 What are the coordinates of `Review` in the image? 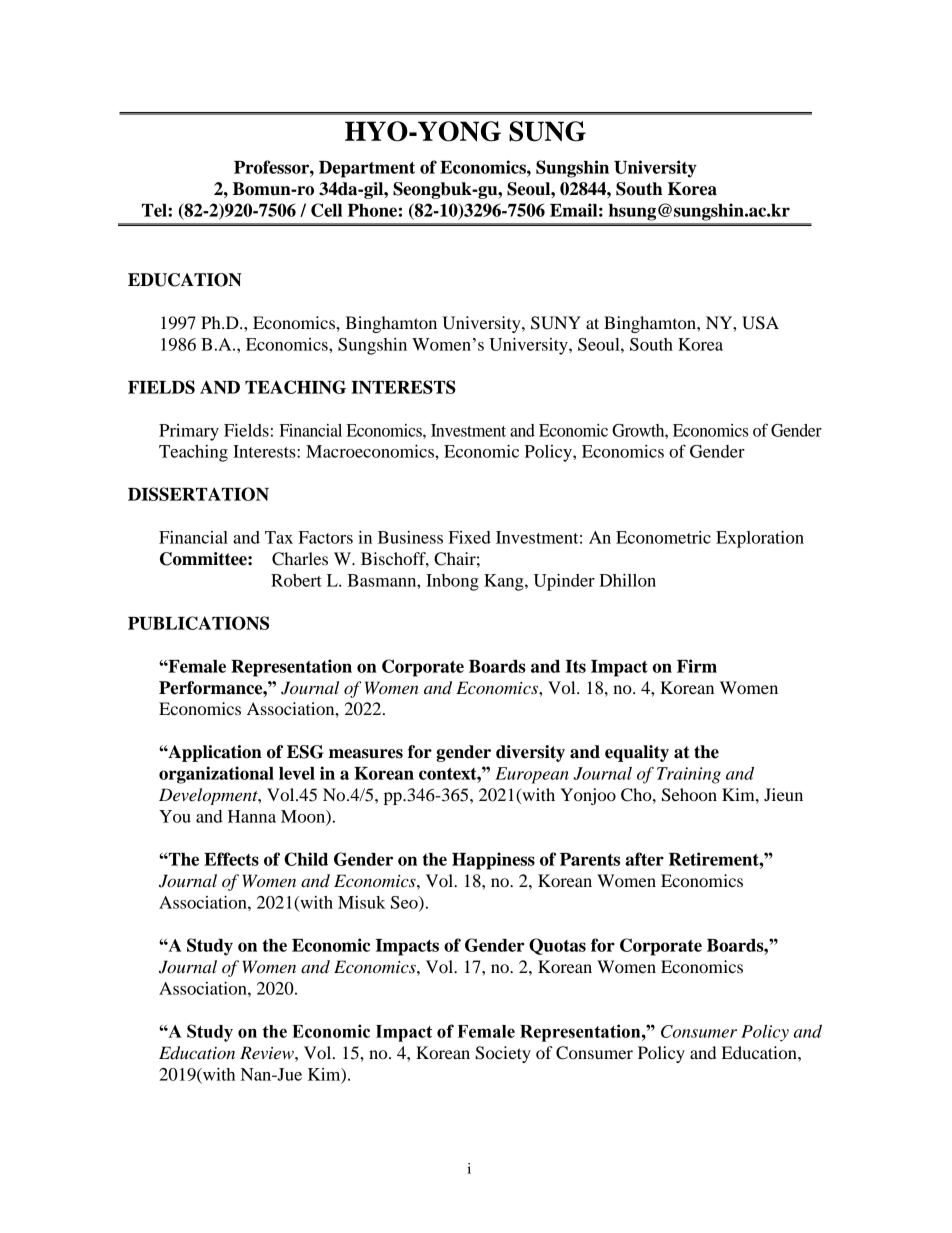 It's located at (268, 1052).
